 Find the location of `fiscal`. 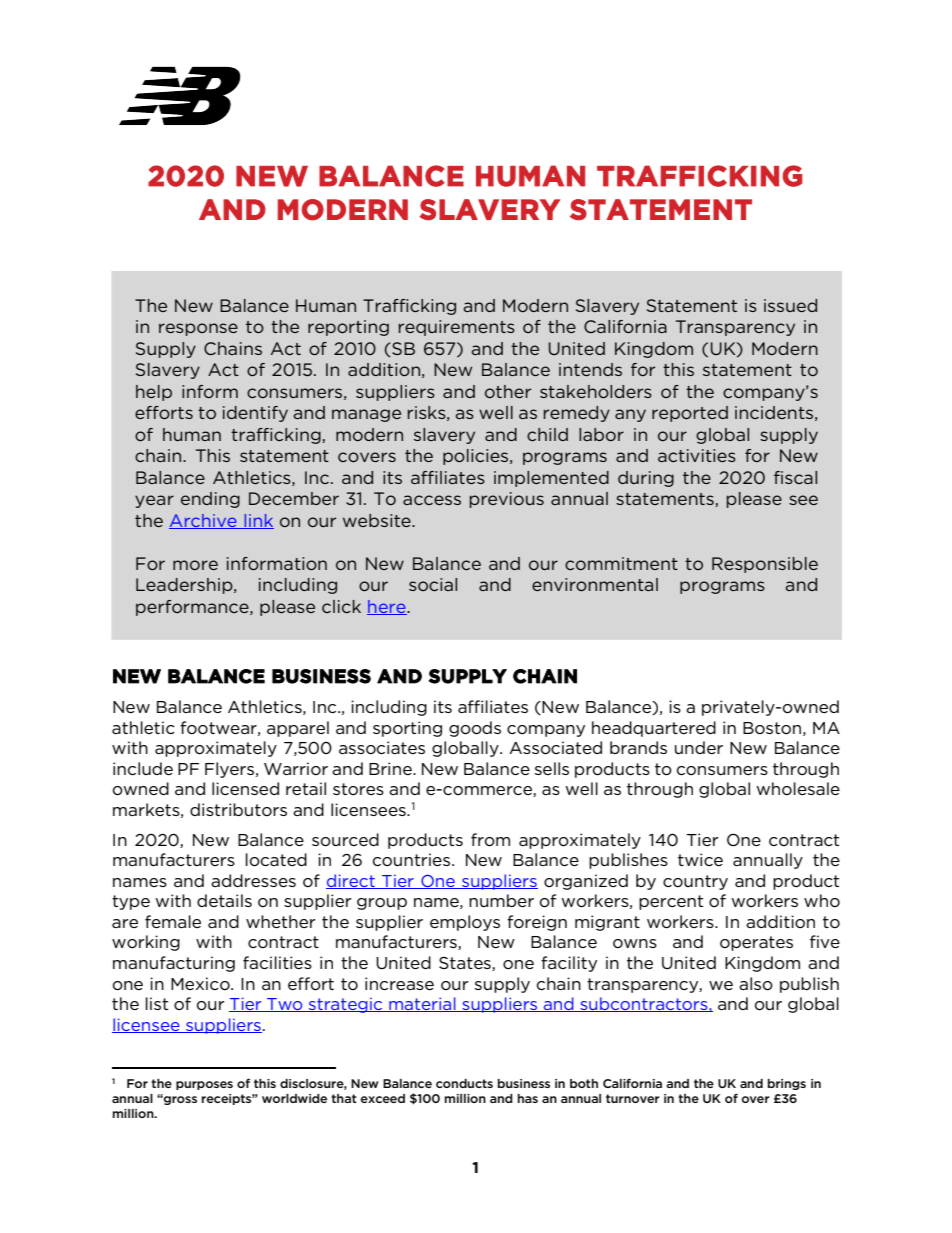

fiscal is located at coordinates (795, 477).
